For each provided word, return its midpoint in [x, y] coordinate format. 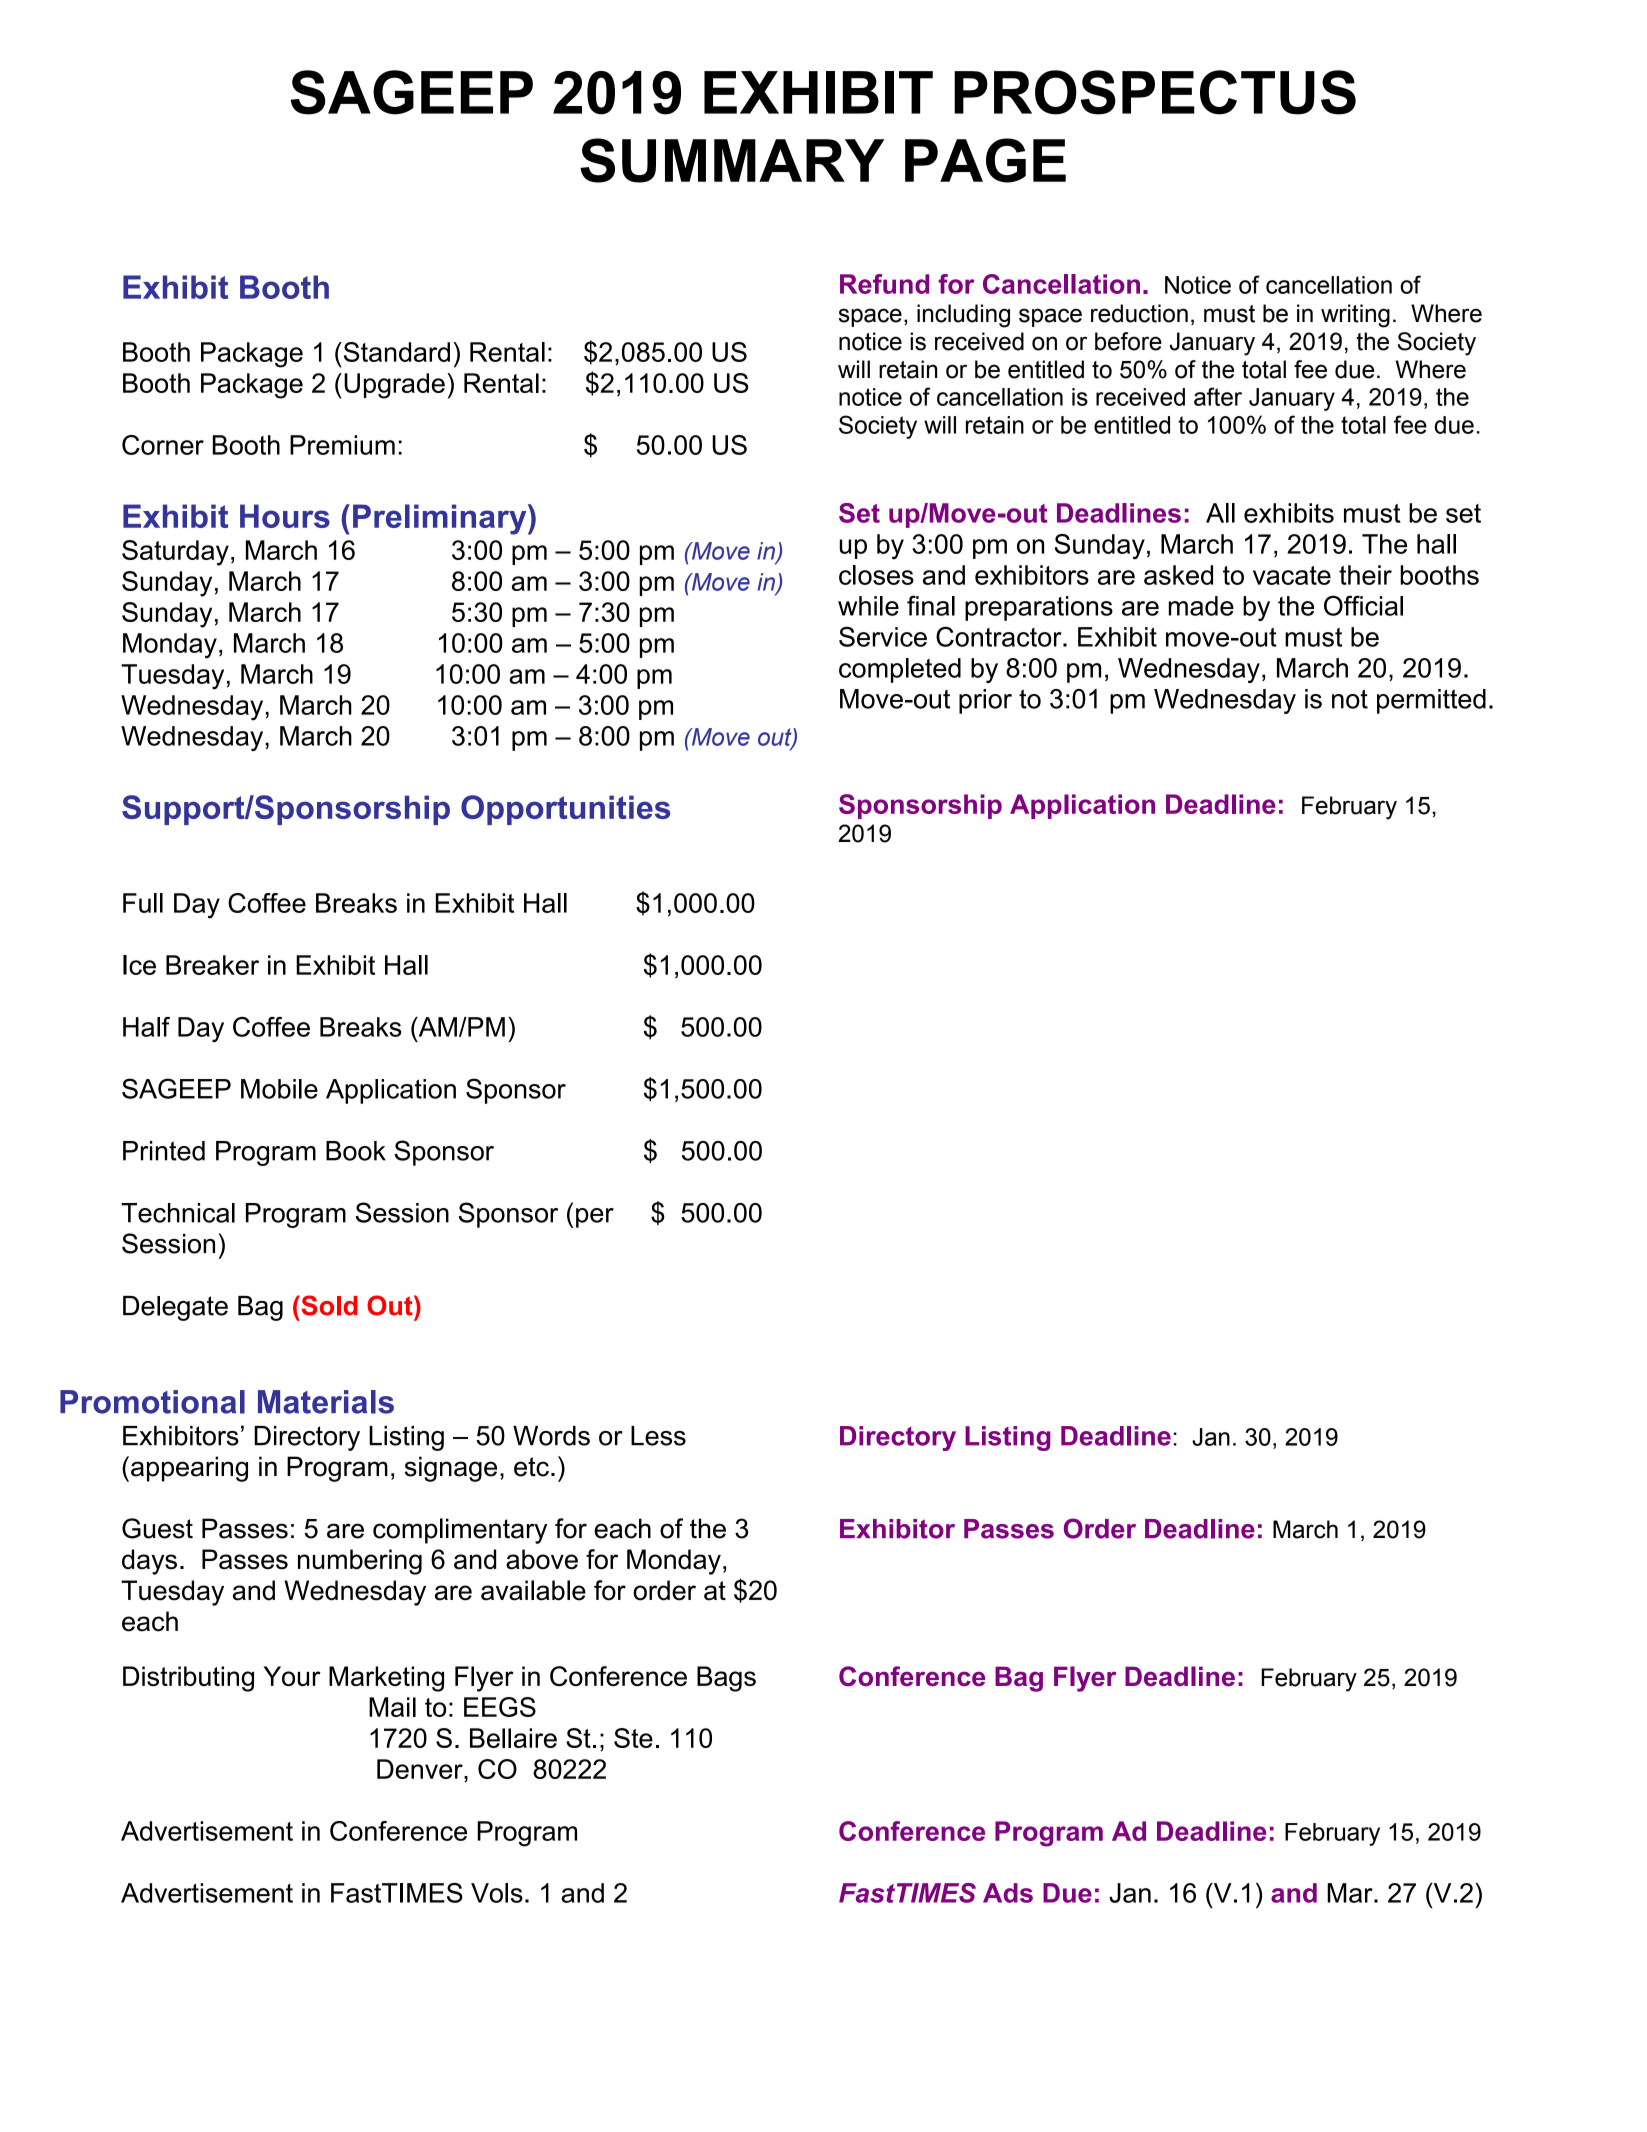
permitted [1431, 701]
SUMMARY [732, 160]
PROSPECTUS [1155, 92]
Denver [421, 1769]
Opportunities [565, 810]
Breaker [212, 965]
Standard [395, 352]
